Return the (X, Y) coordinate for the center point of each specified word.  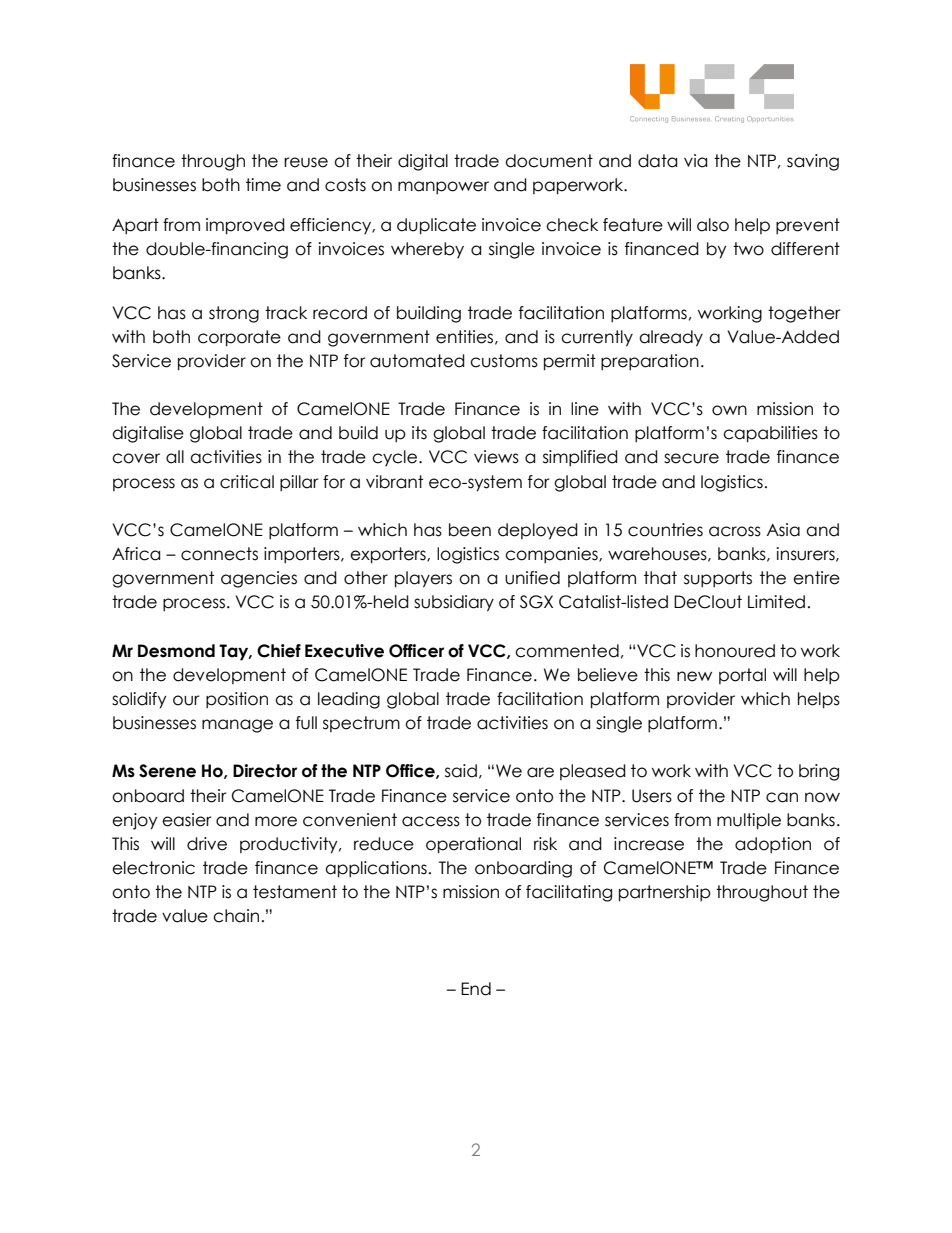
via (695, 161)
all (175, 457)
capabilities (770, 434)
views (496, 457)
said (461, 771)
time (263, 185)
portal (742, 676)
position (237, 700)
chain (236, 916)
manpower (443, 187)
